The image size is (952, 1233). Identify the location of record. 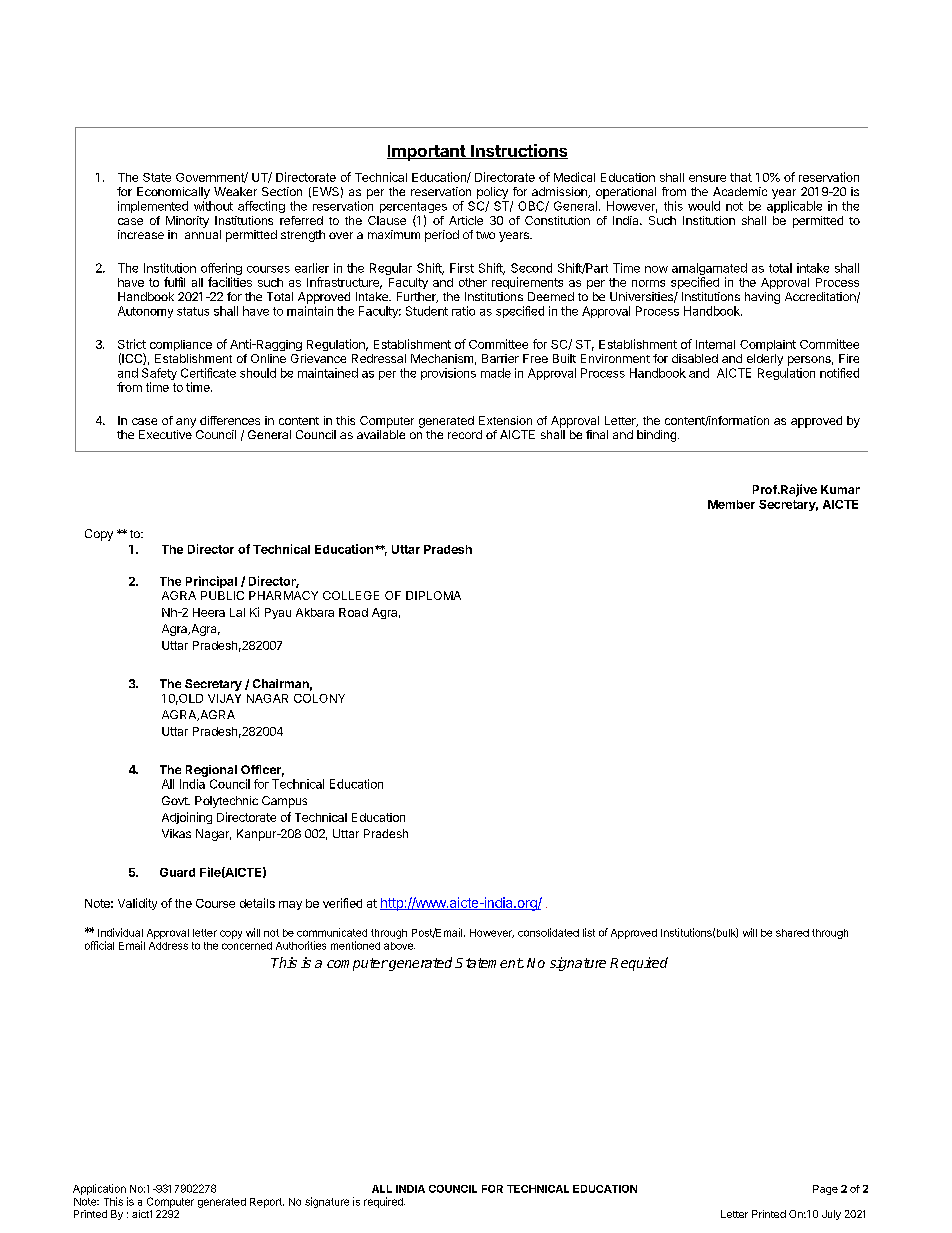
(465, 434).
